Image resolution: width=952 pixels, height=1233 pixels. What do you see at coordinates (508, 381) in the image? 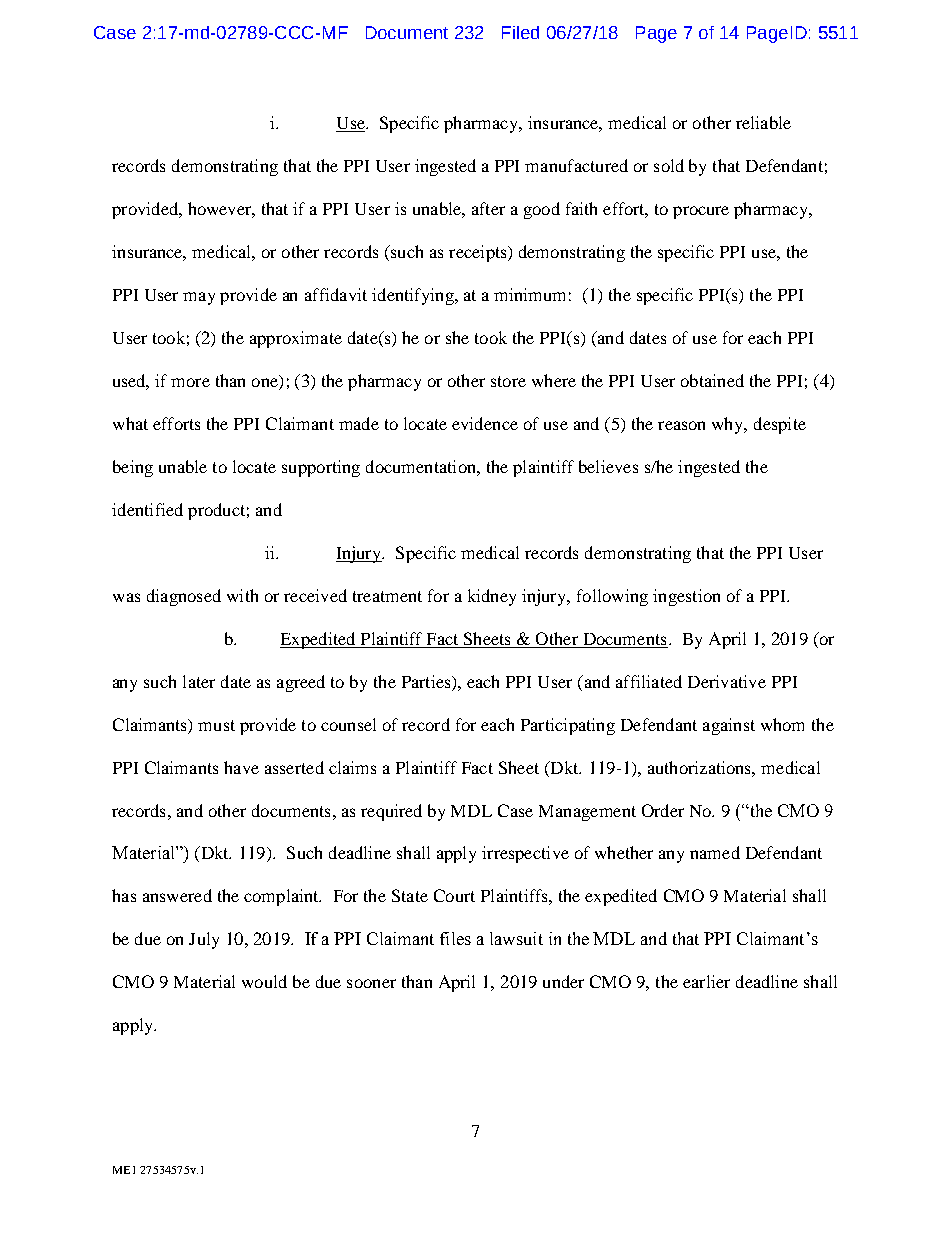
I see `store` at bounding box center [508, 381].
